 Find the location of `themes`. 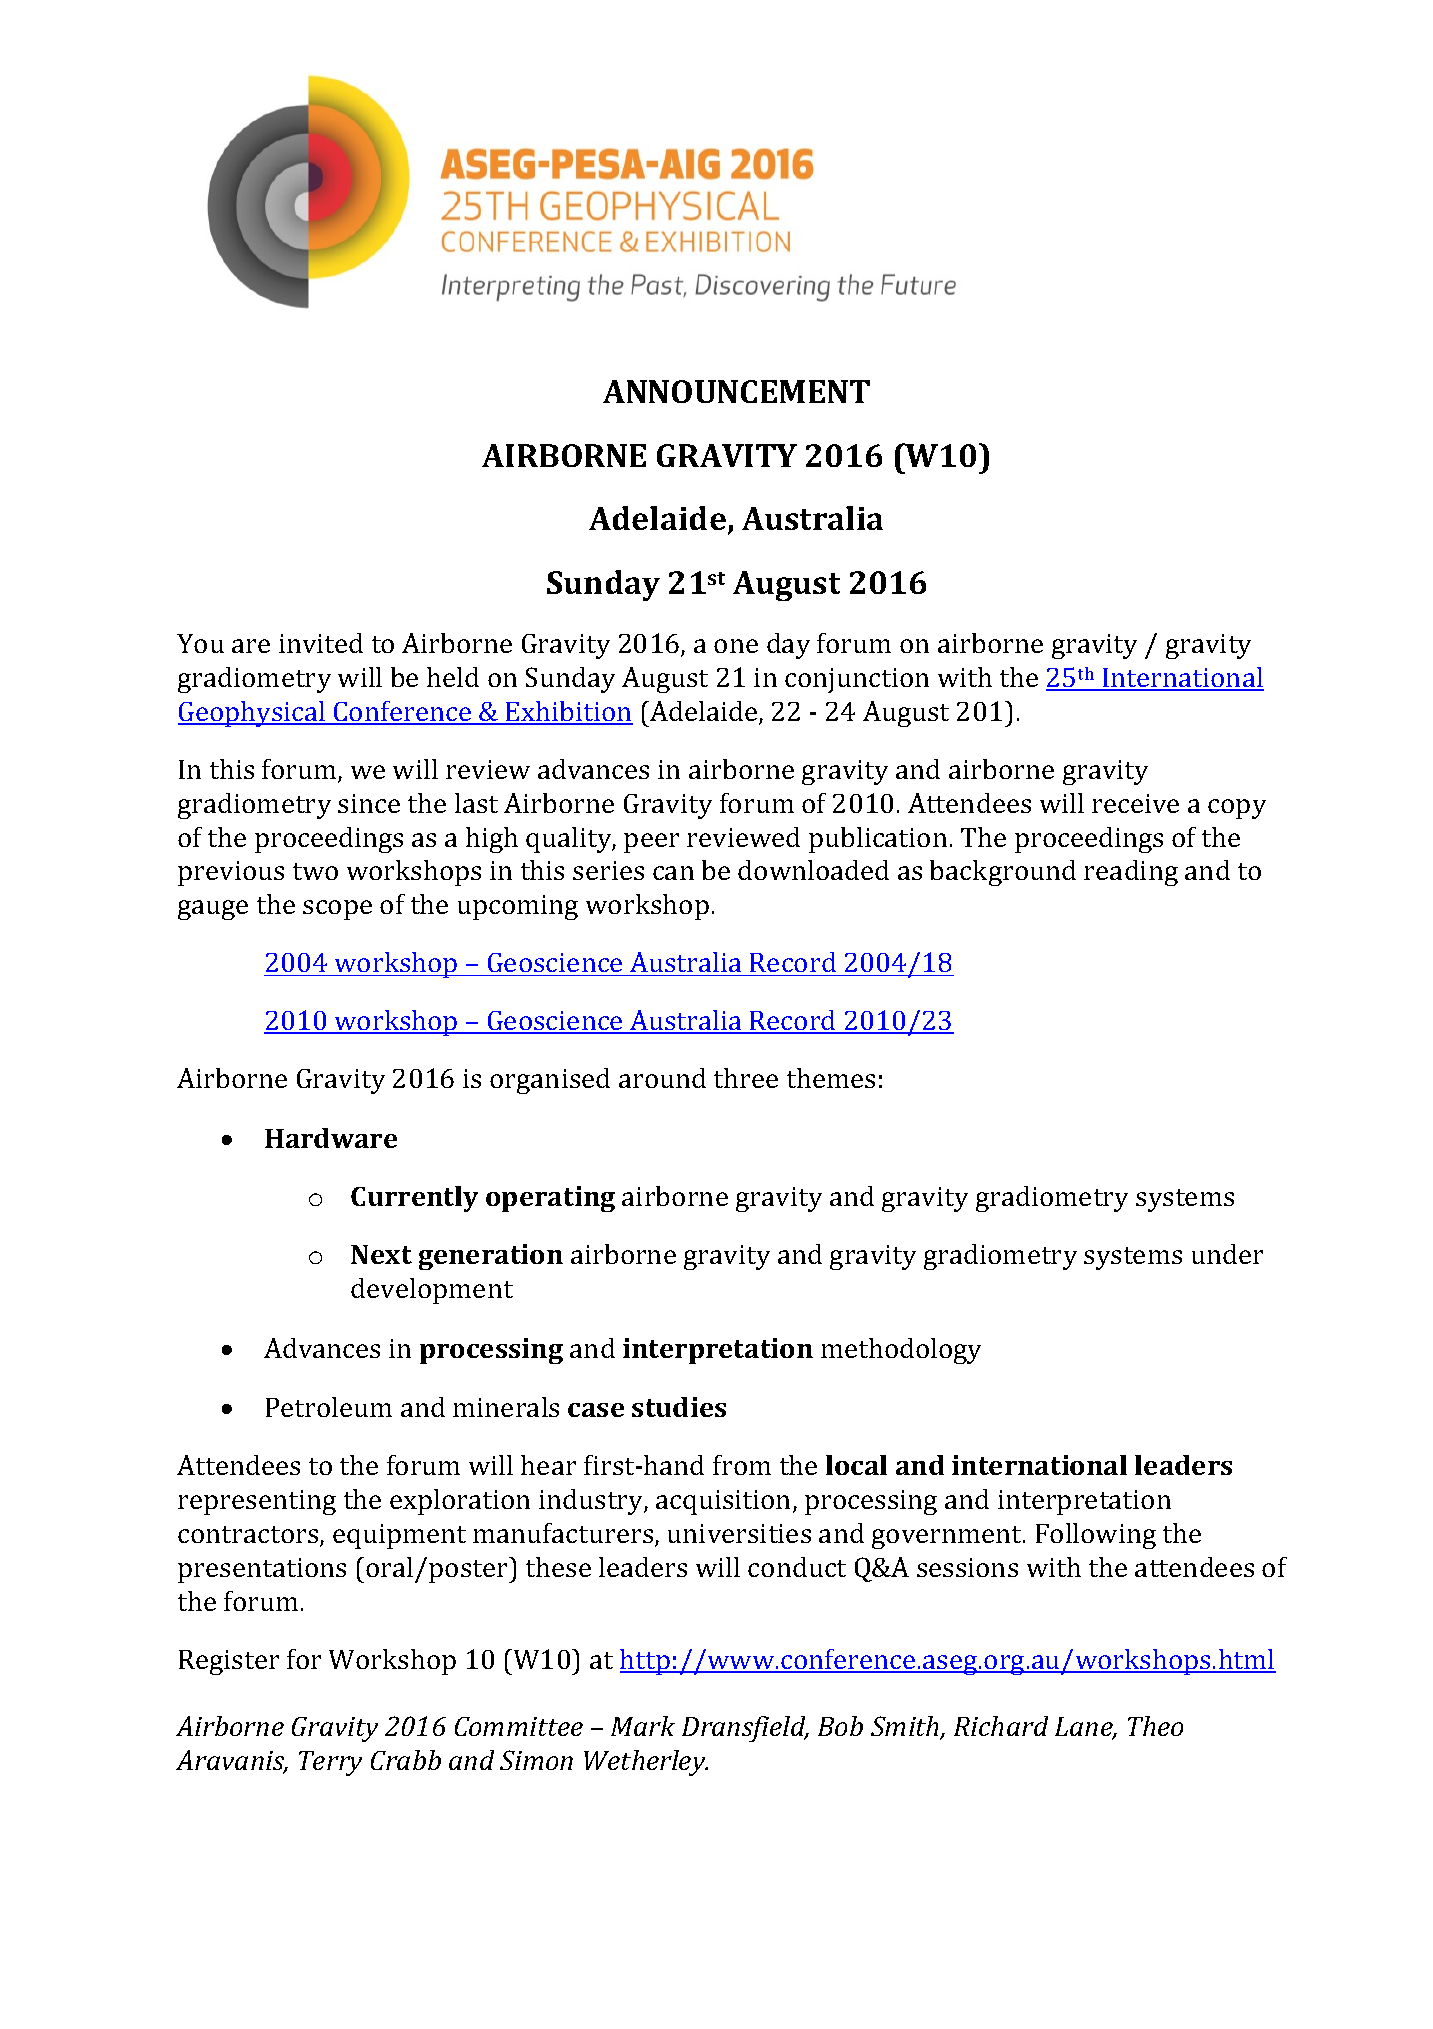

themes is located at coordinates (831, 1078).
